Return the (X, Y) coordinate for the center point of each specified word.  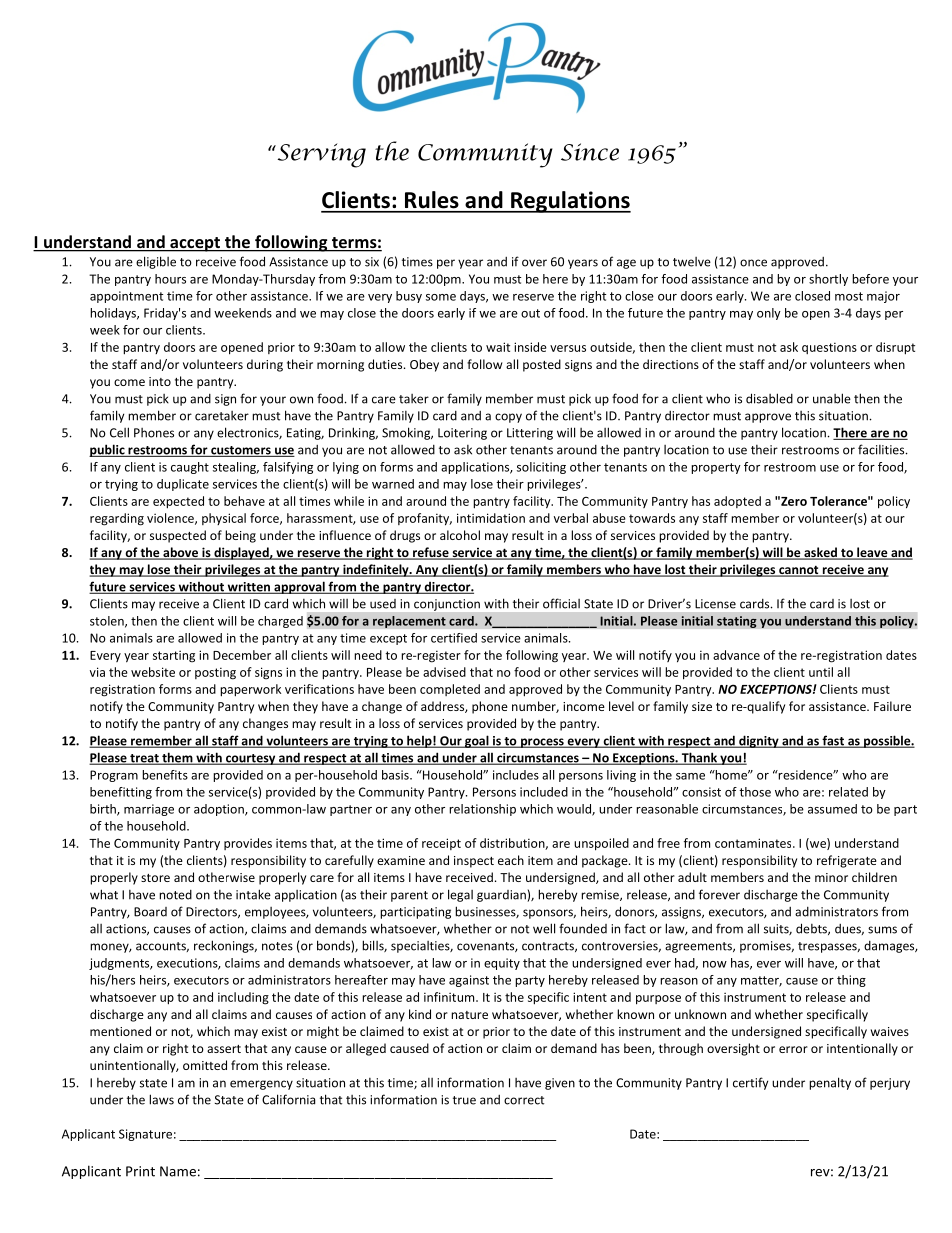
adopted (737, 502)
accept (195, 244)
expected (178, 502)
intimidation (491, 518)
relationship (482, 810)
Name (178, 1171)
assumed (832, 809)
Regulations (570, 202)
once (753, 263)
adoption (220, 810)
